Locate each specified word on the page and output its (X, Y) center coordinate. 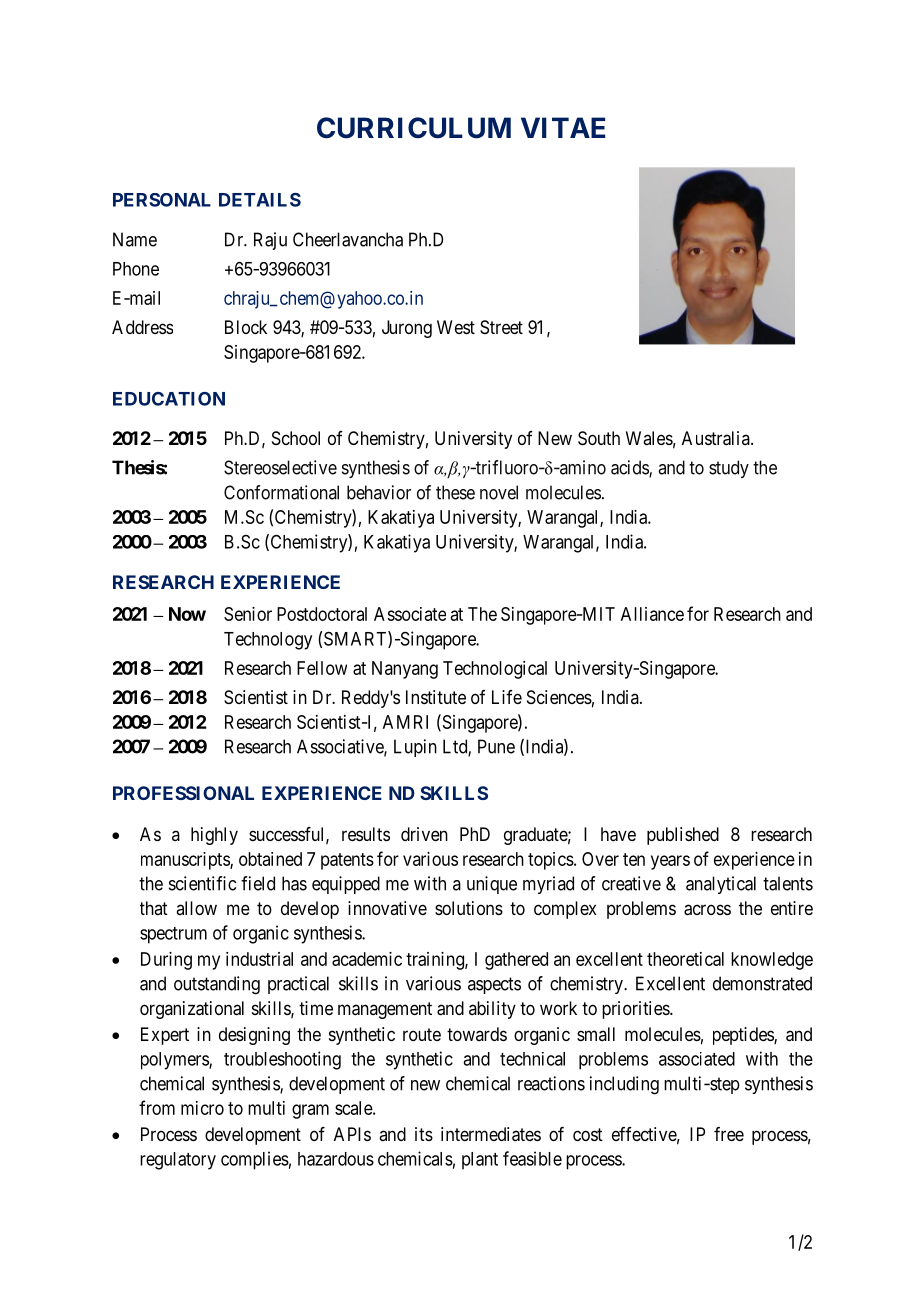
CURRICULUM (414, 128)
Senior (248, 614)
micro (202, 1108)
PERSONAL (162, 200)
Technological (495, 670)
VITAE (563, 127)
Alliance (652, 614)
